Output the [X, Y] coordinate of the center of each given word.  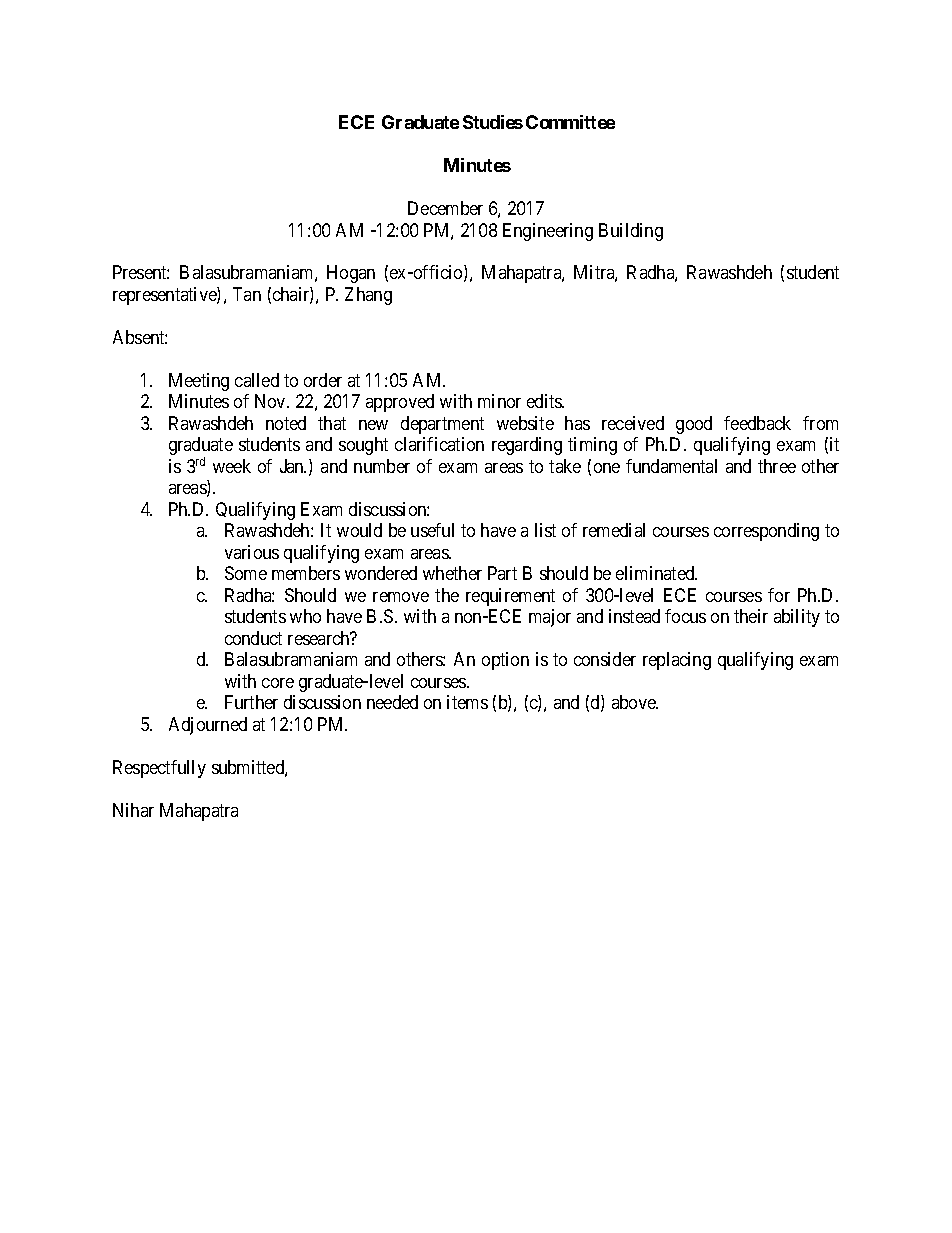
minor [499, 401]
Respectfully [159, 769]
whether [452, 573]
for [779, 595]
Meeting [199, 382]
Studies [493, 122]
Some [246, 573]
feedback [757, 423]
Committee [570, 122]
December [445, 208]
